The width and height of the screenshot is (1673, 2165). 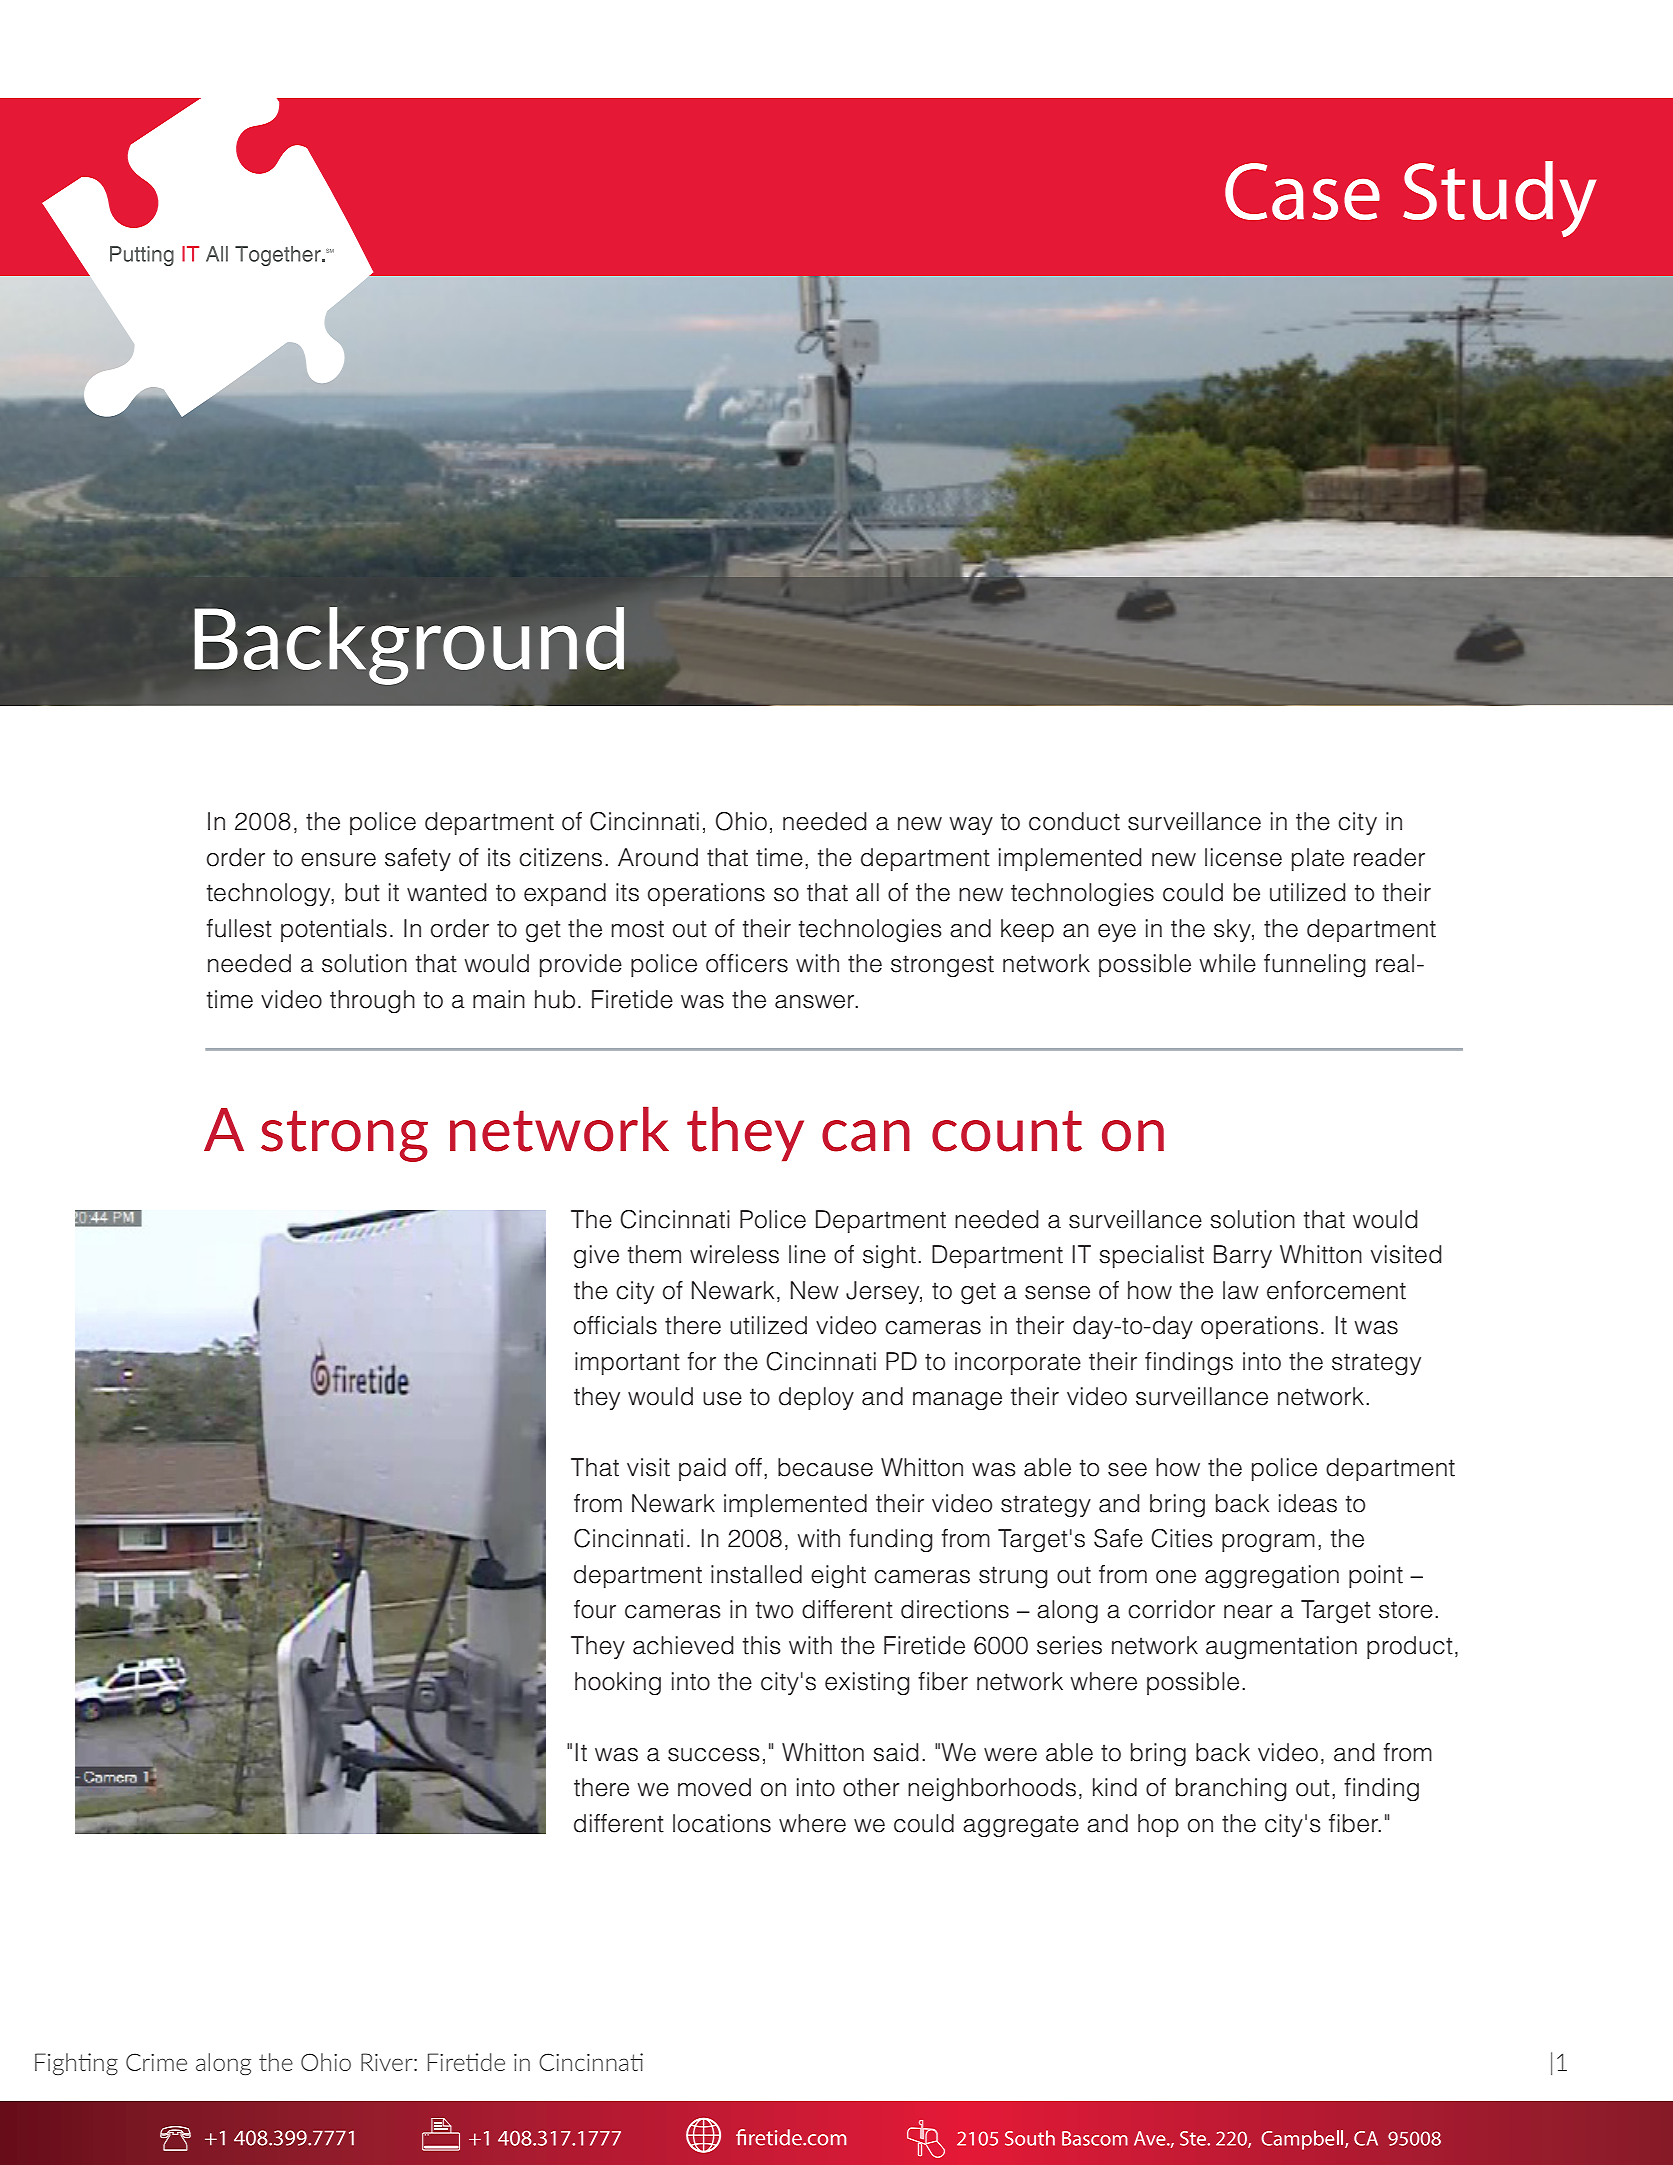 I want to click on four, so click(x=595, y=1609).
